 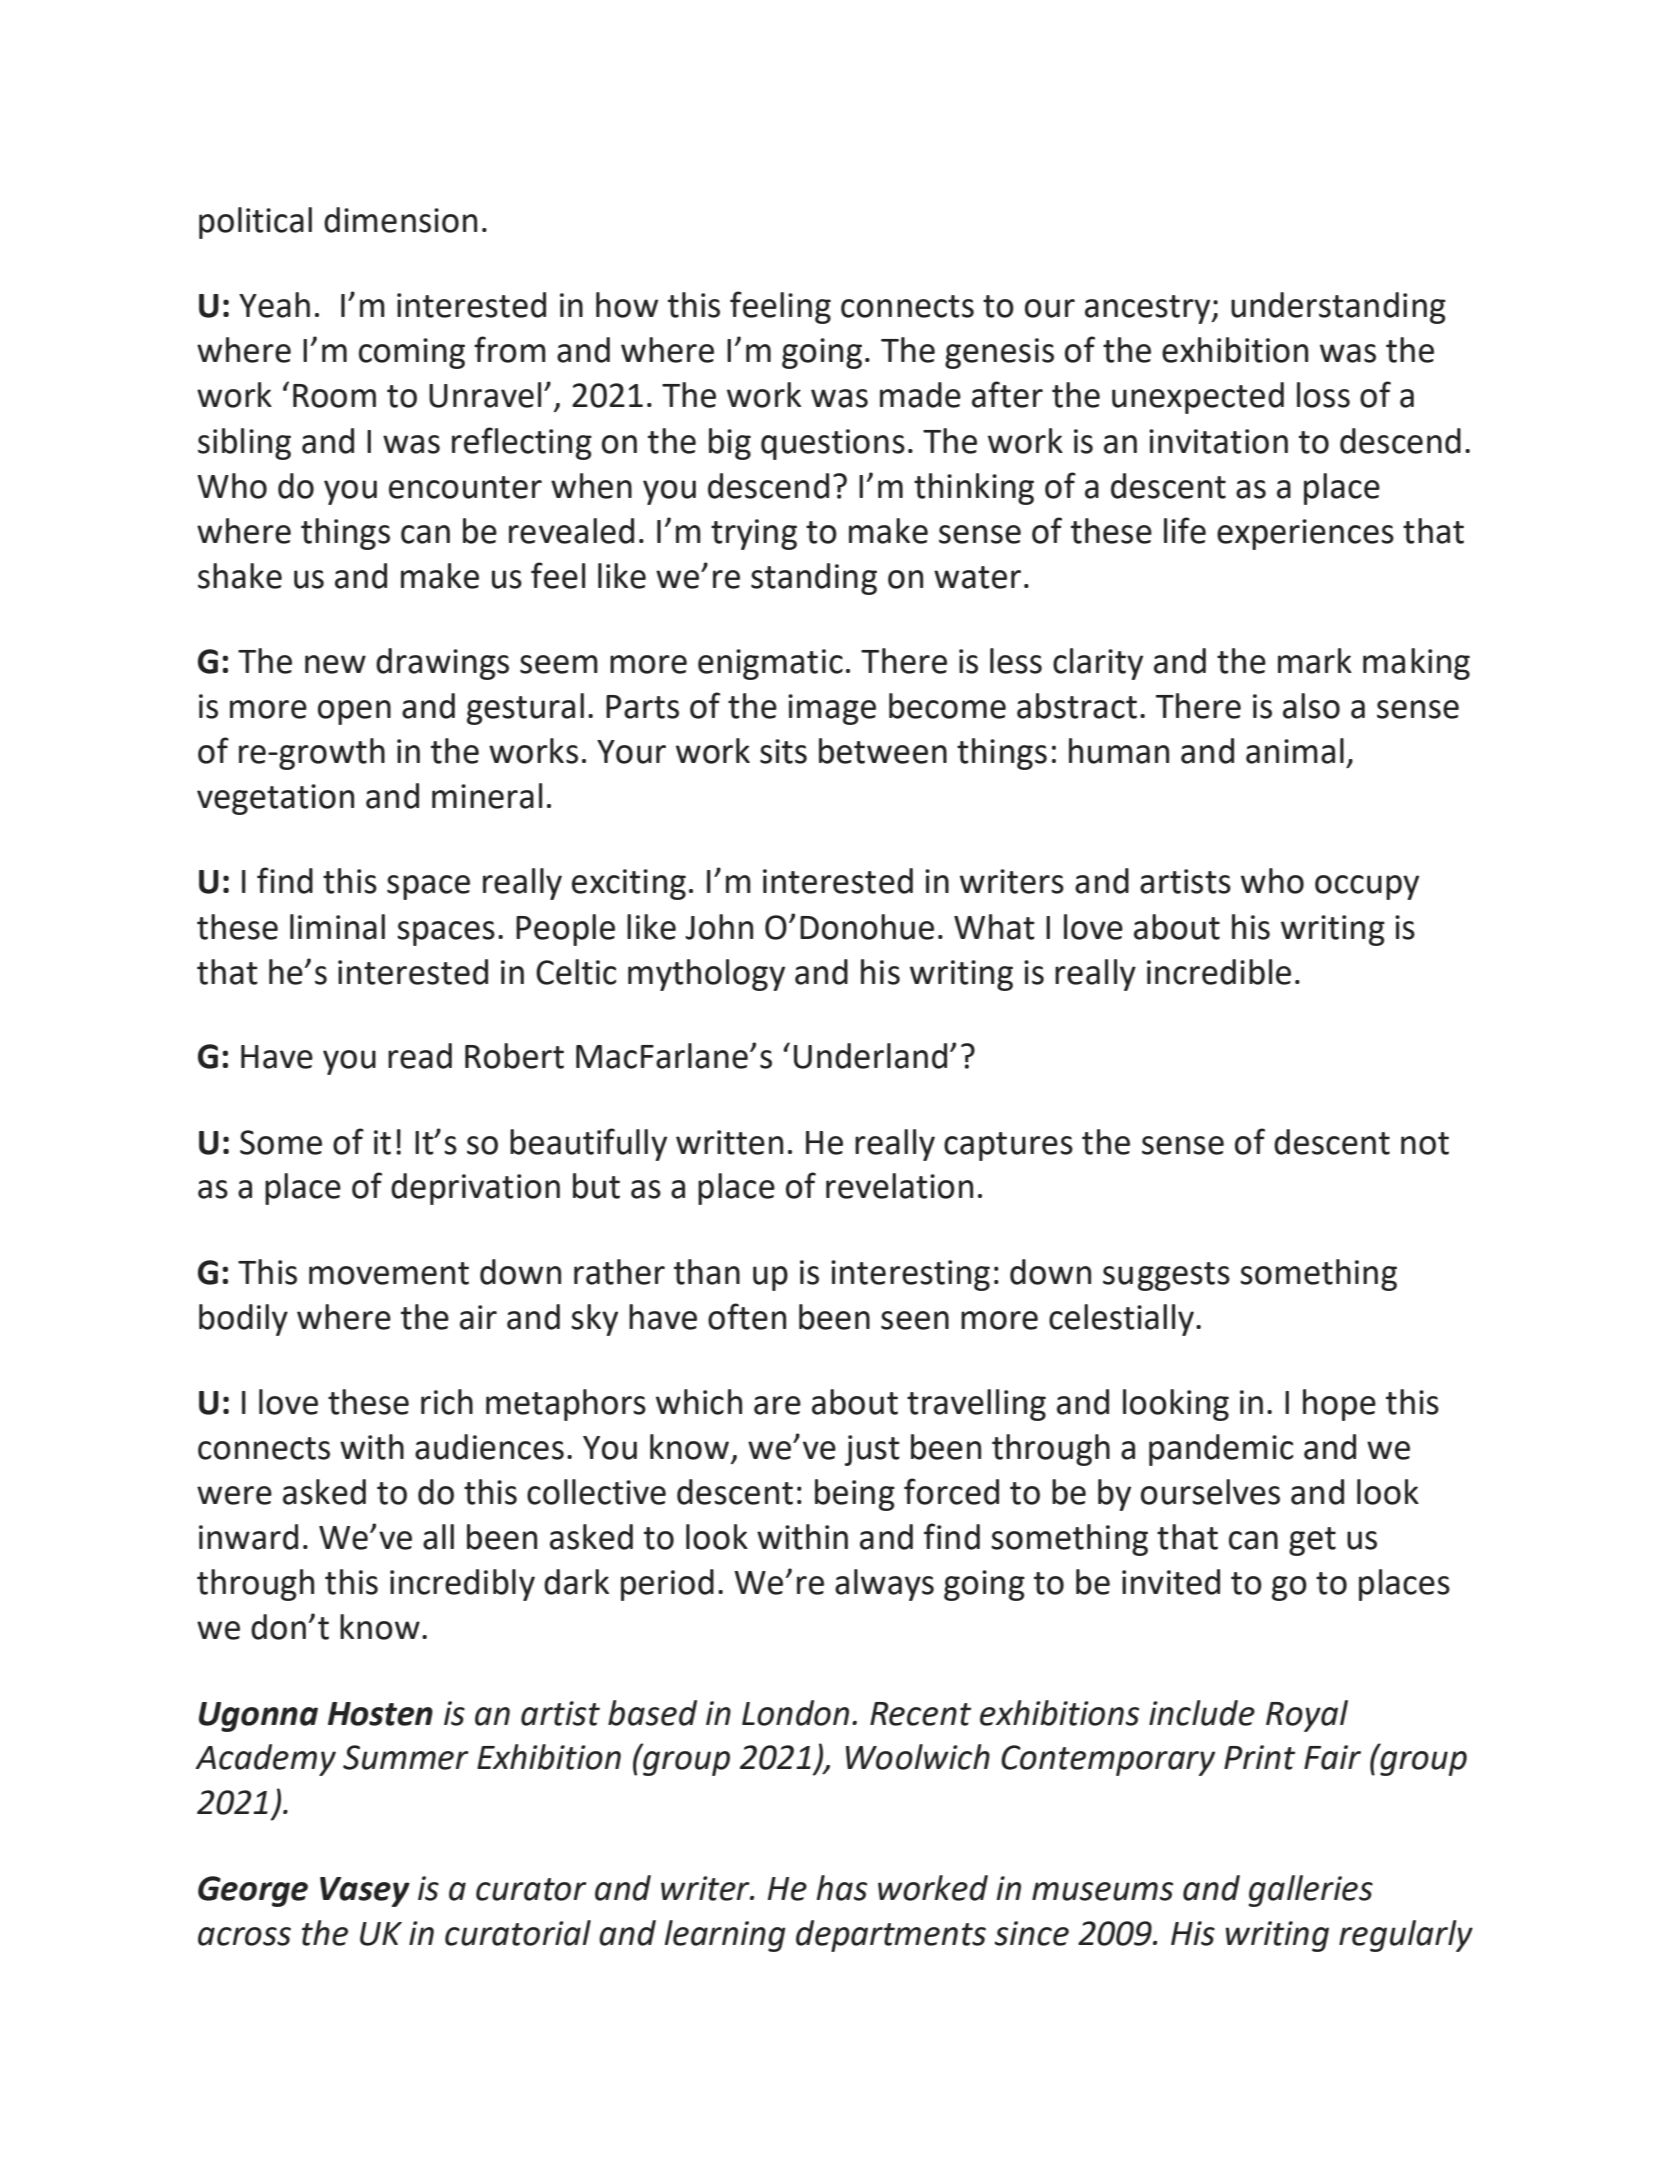 I want to click on ancestry, so click(x=1149, y=309).
